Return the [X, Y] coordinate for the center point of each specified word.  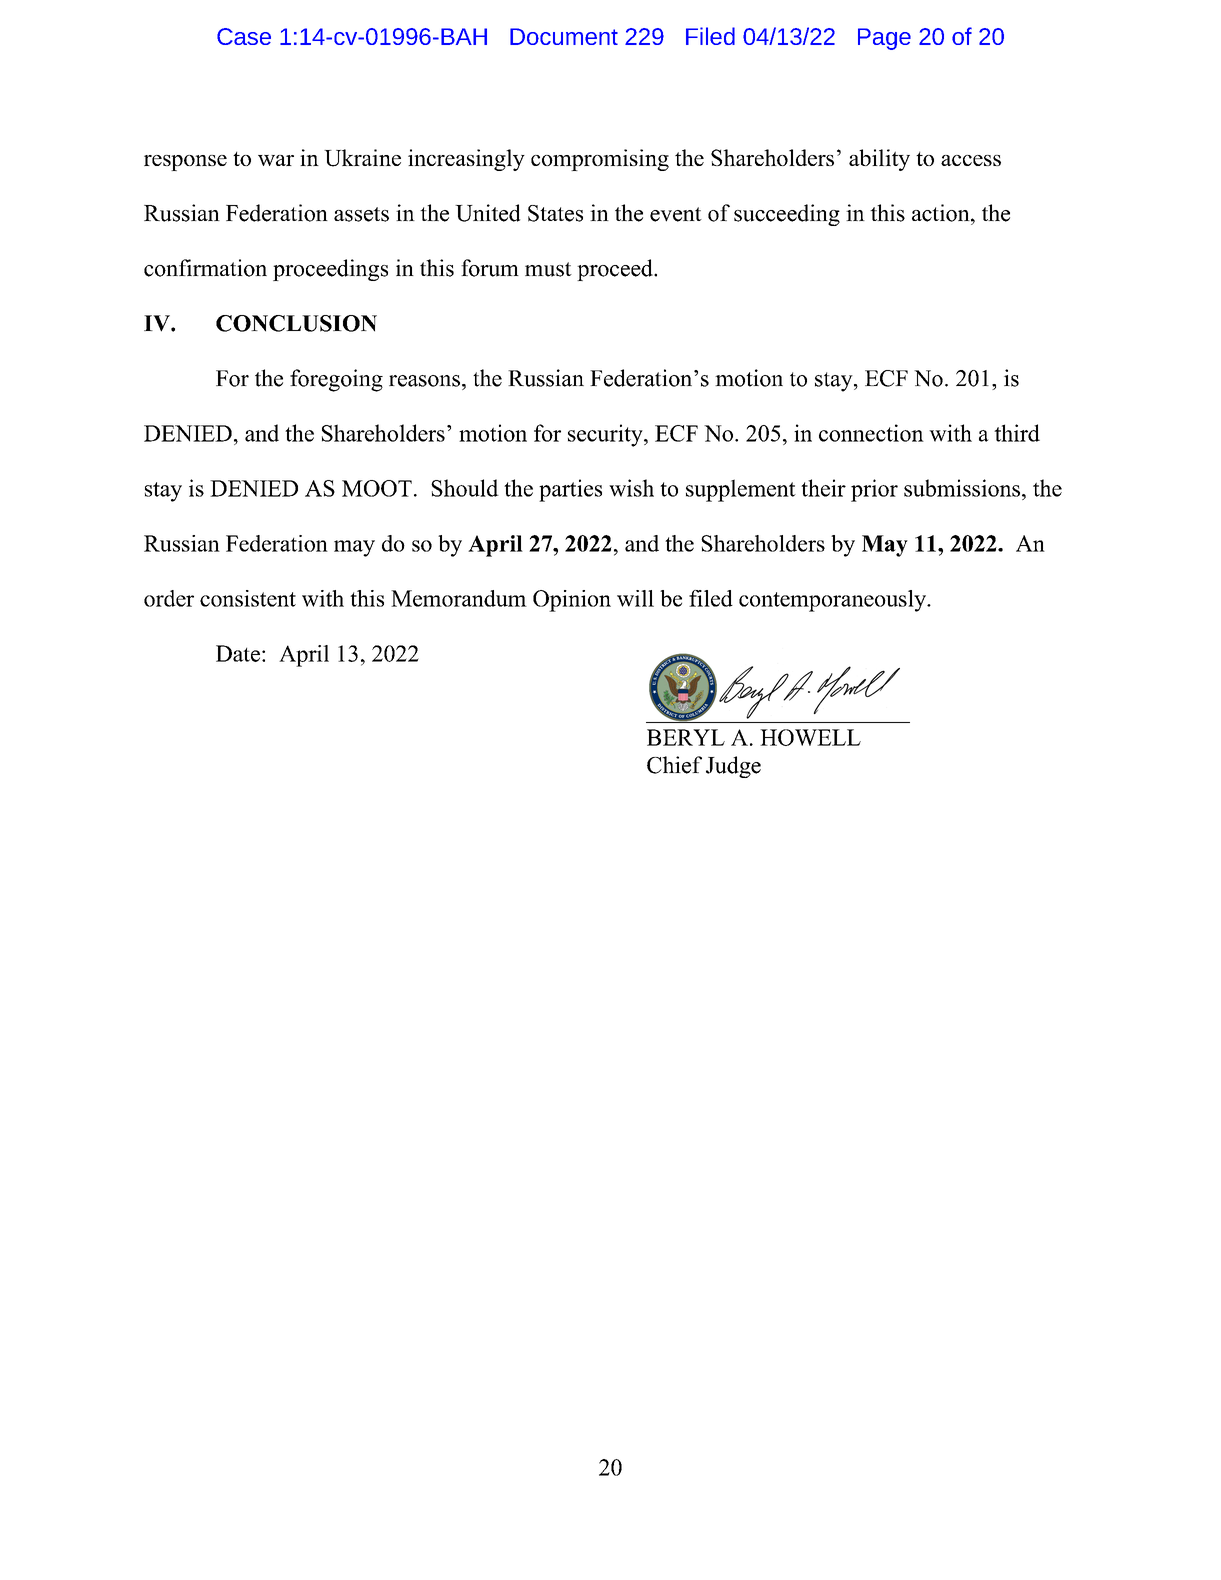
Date [238, 653]
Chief [674, 765]
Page [884, 39]
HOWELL [810, 737]
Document [564, 36]
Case [244, 36]
